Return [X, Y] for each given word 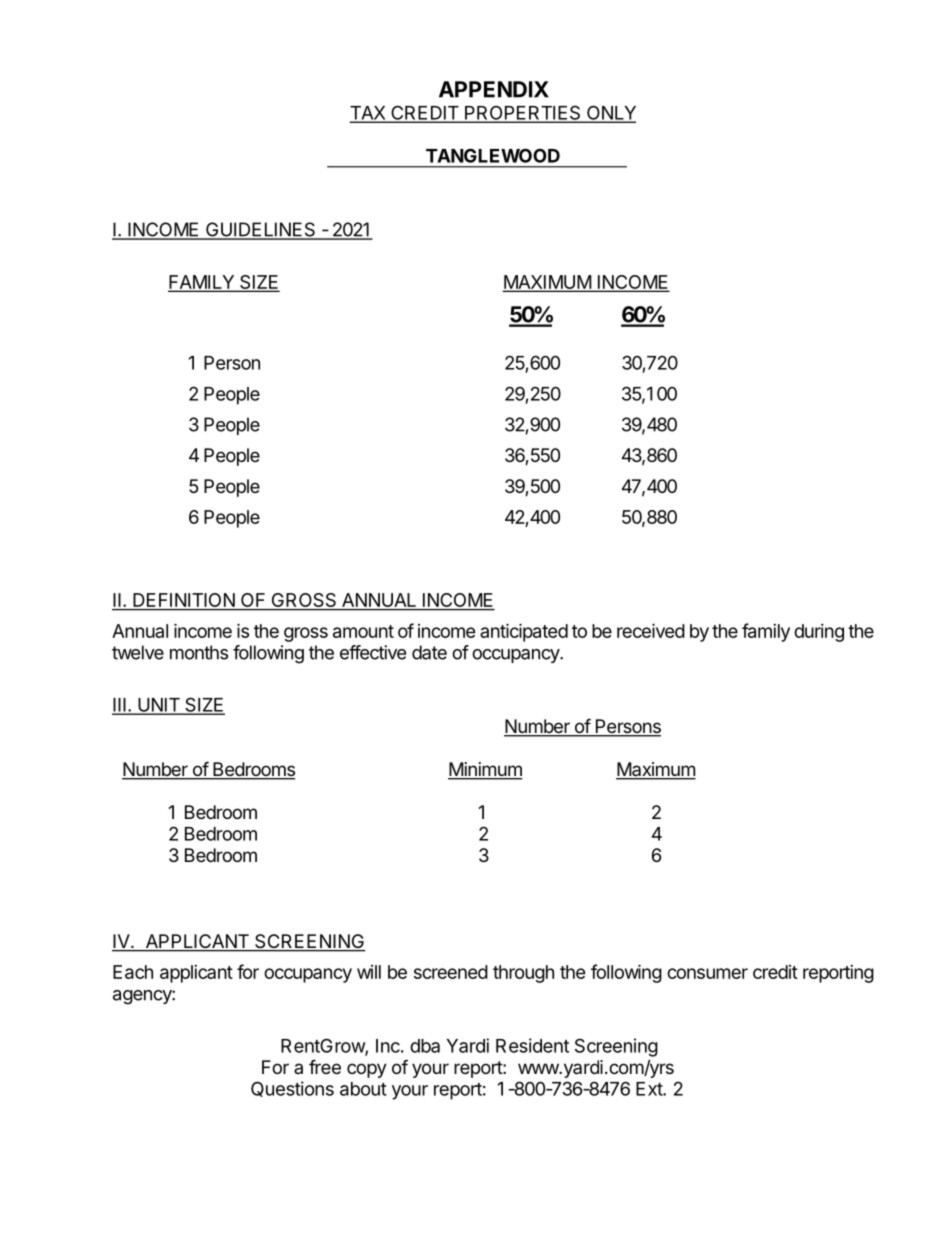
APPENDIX [494, 89]
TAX [369, 114]
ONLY [610, 113]
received [651, 630]
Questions [292, 1089]
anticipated [524, 632]
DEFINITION [184, 601]
